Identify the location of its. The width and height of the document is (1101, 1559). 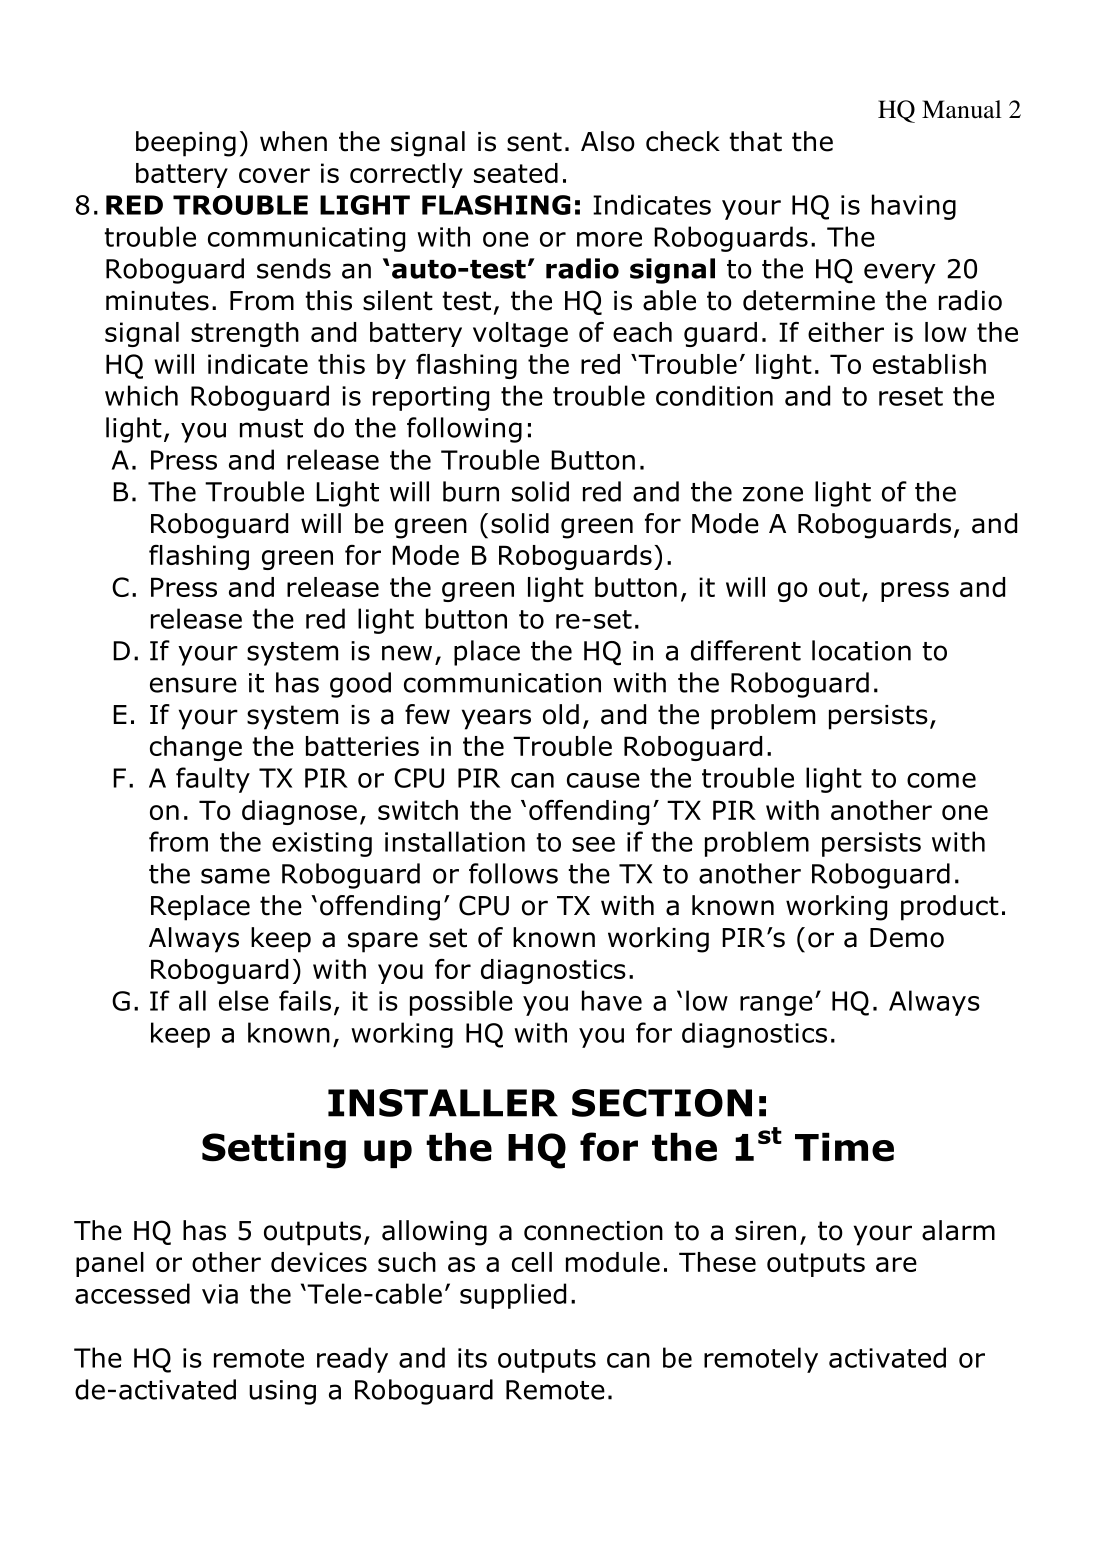
(472, 1358).
